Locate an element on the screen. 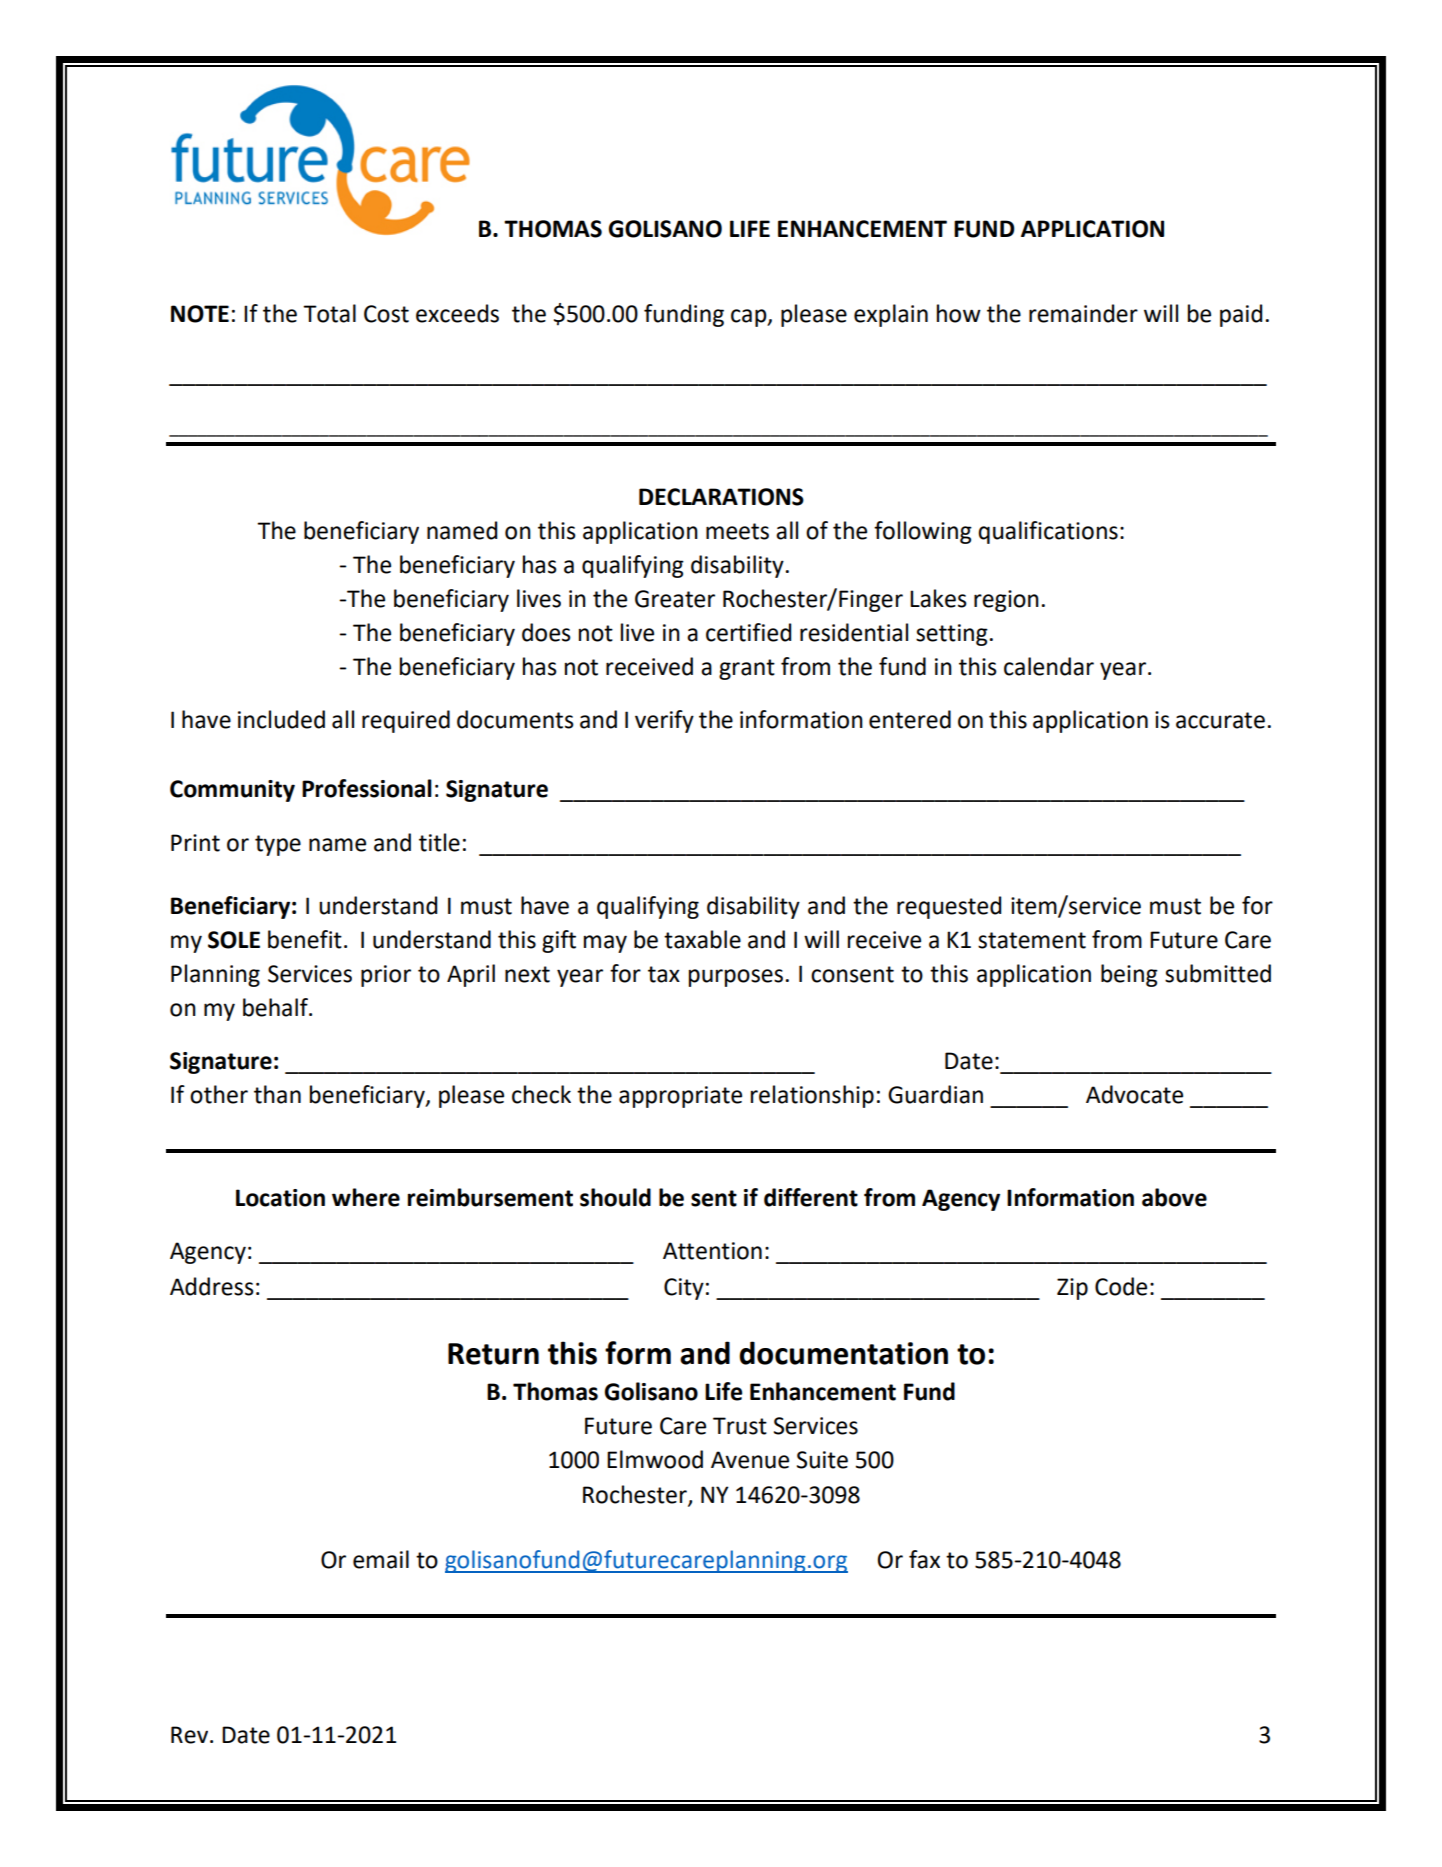  Code is located at coordinates (1121, 1286).
